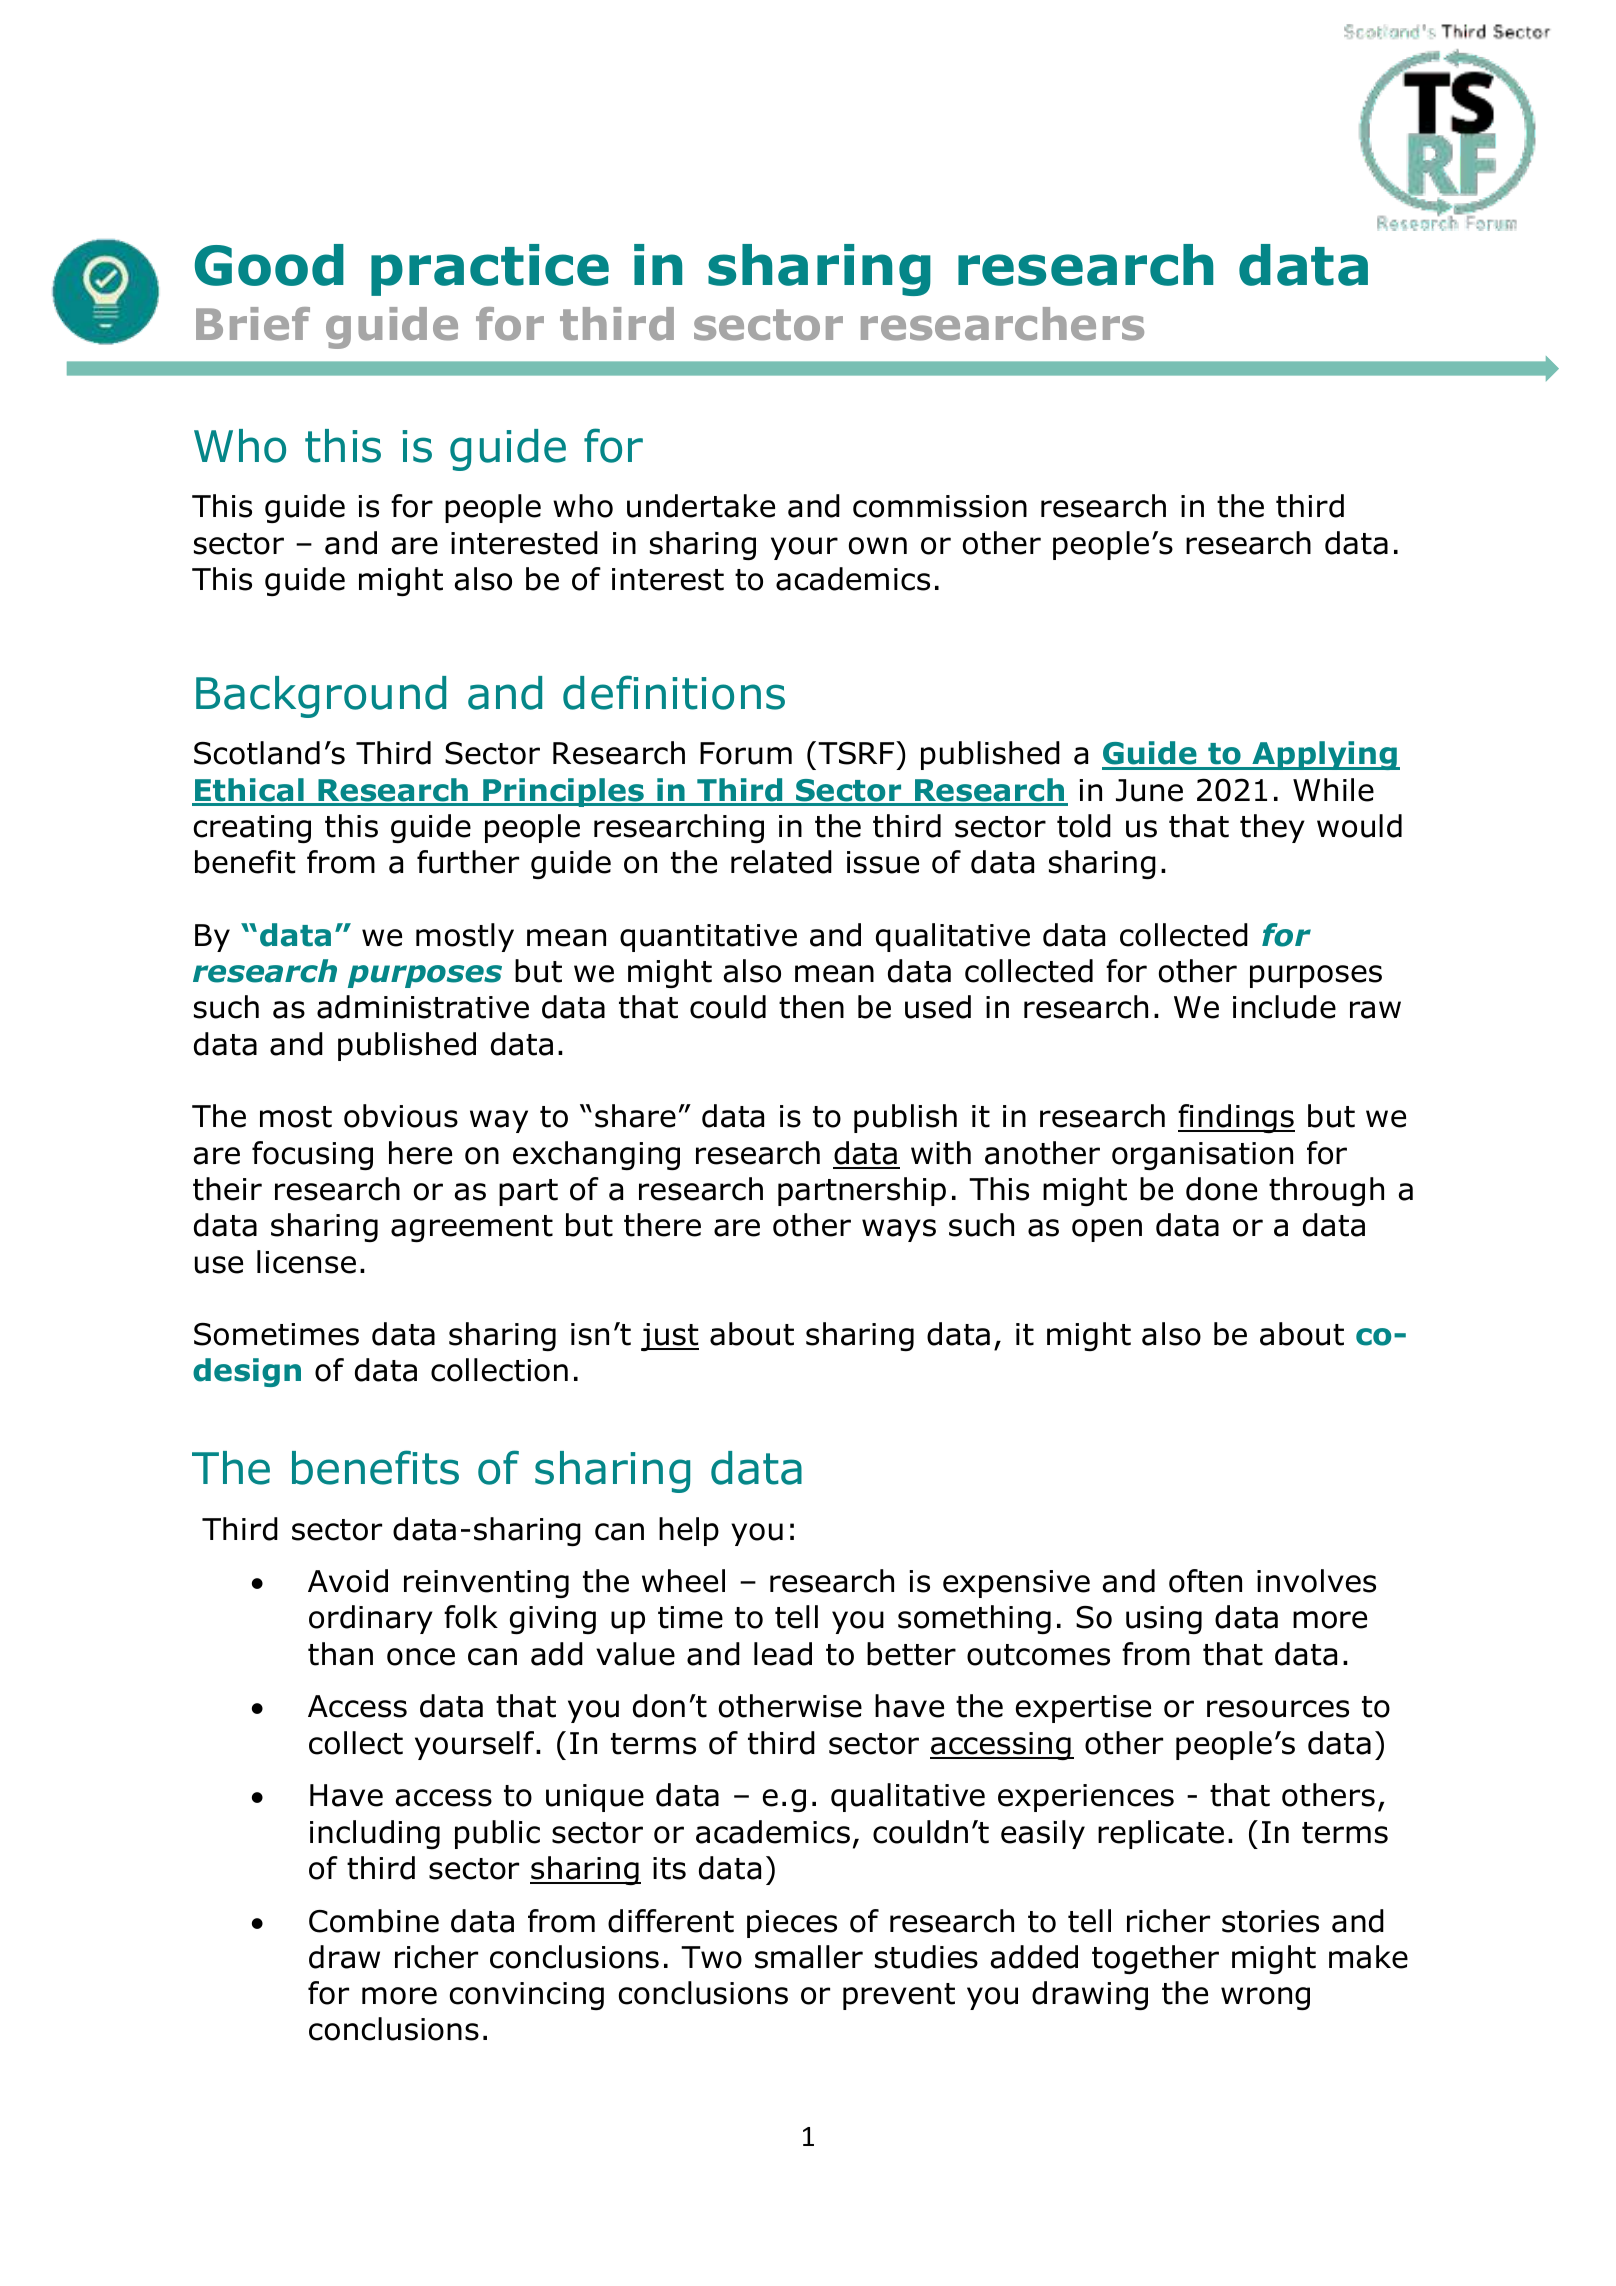 This screenshot has width=1616, height=2286. I want to click on stories, so click(1270, 1921).
